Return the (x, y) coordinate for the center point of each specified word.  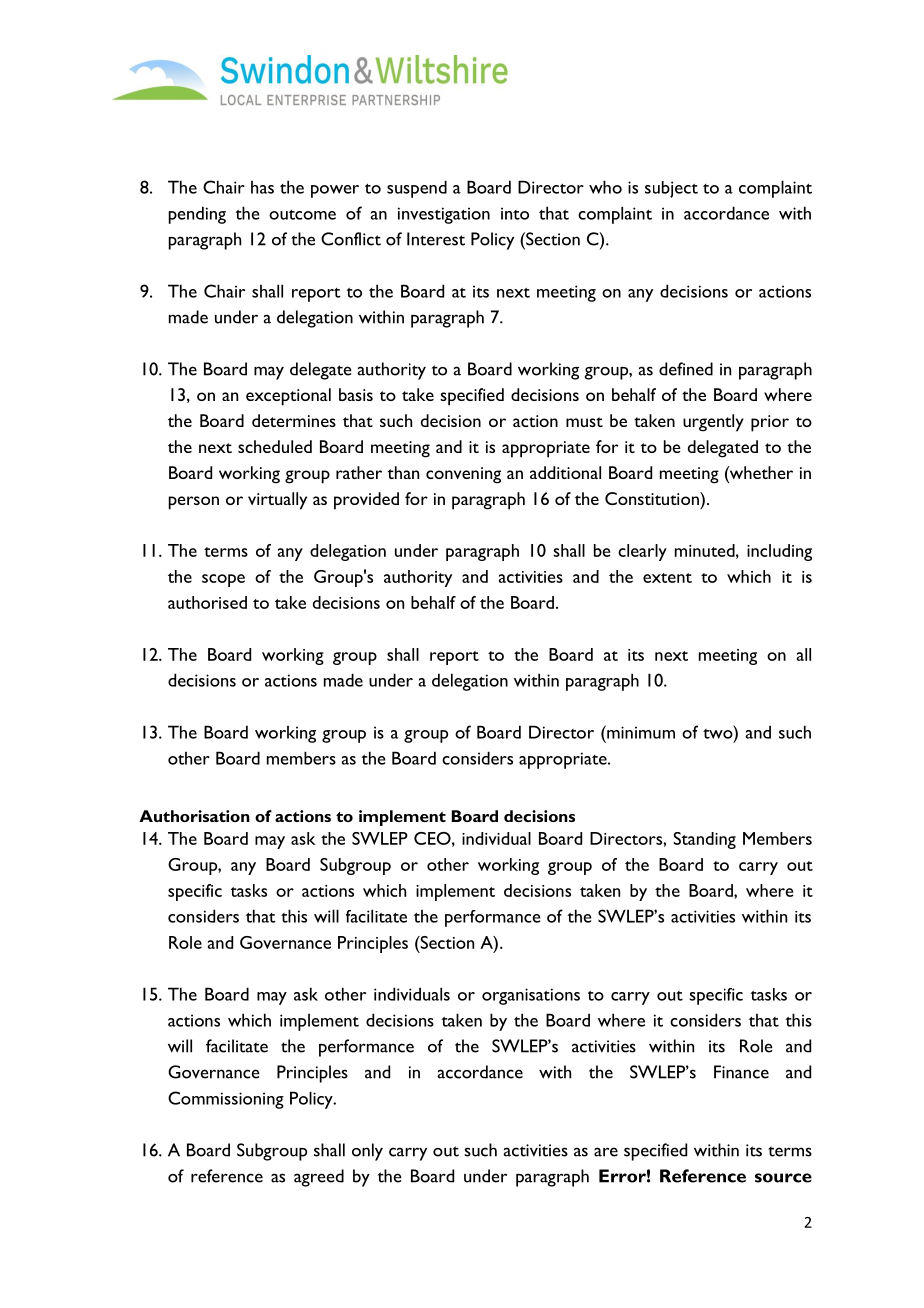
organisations (531, 996)
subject (671, 189)
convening (463, 475)
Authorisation (194, 816)
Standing (704, 840)
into (515, 213)
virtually (277, 501)
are (606, 1152)
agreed (319, 1178)
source (783, 1178)
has (262, 187)
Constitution (653, 498)
